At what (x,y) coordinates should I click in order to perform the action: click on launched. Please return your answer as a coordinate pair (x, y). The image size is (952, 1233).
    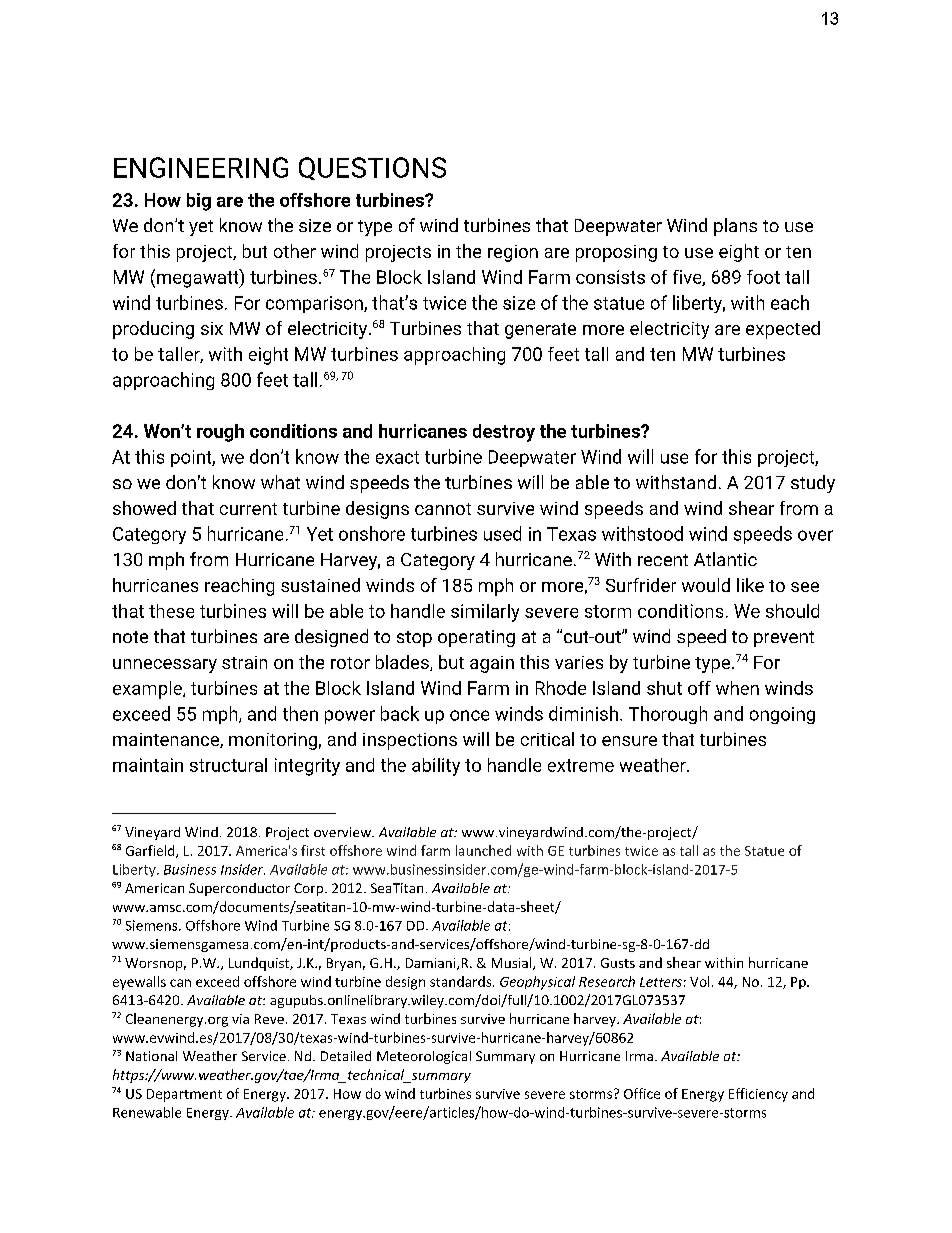
    Looking at the image, I should click on (483, 850).
